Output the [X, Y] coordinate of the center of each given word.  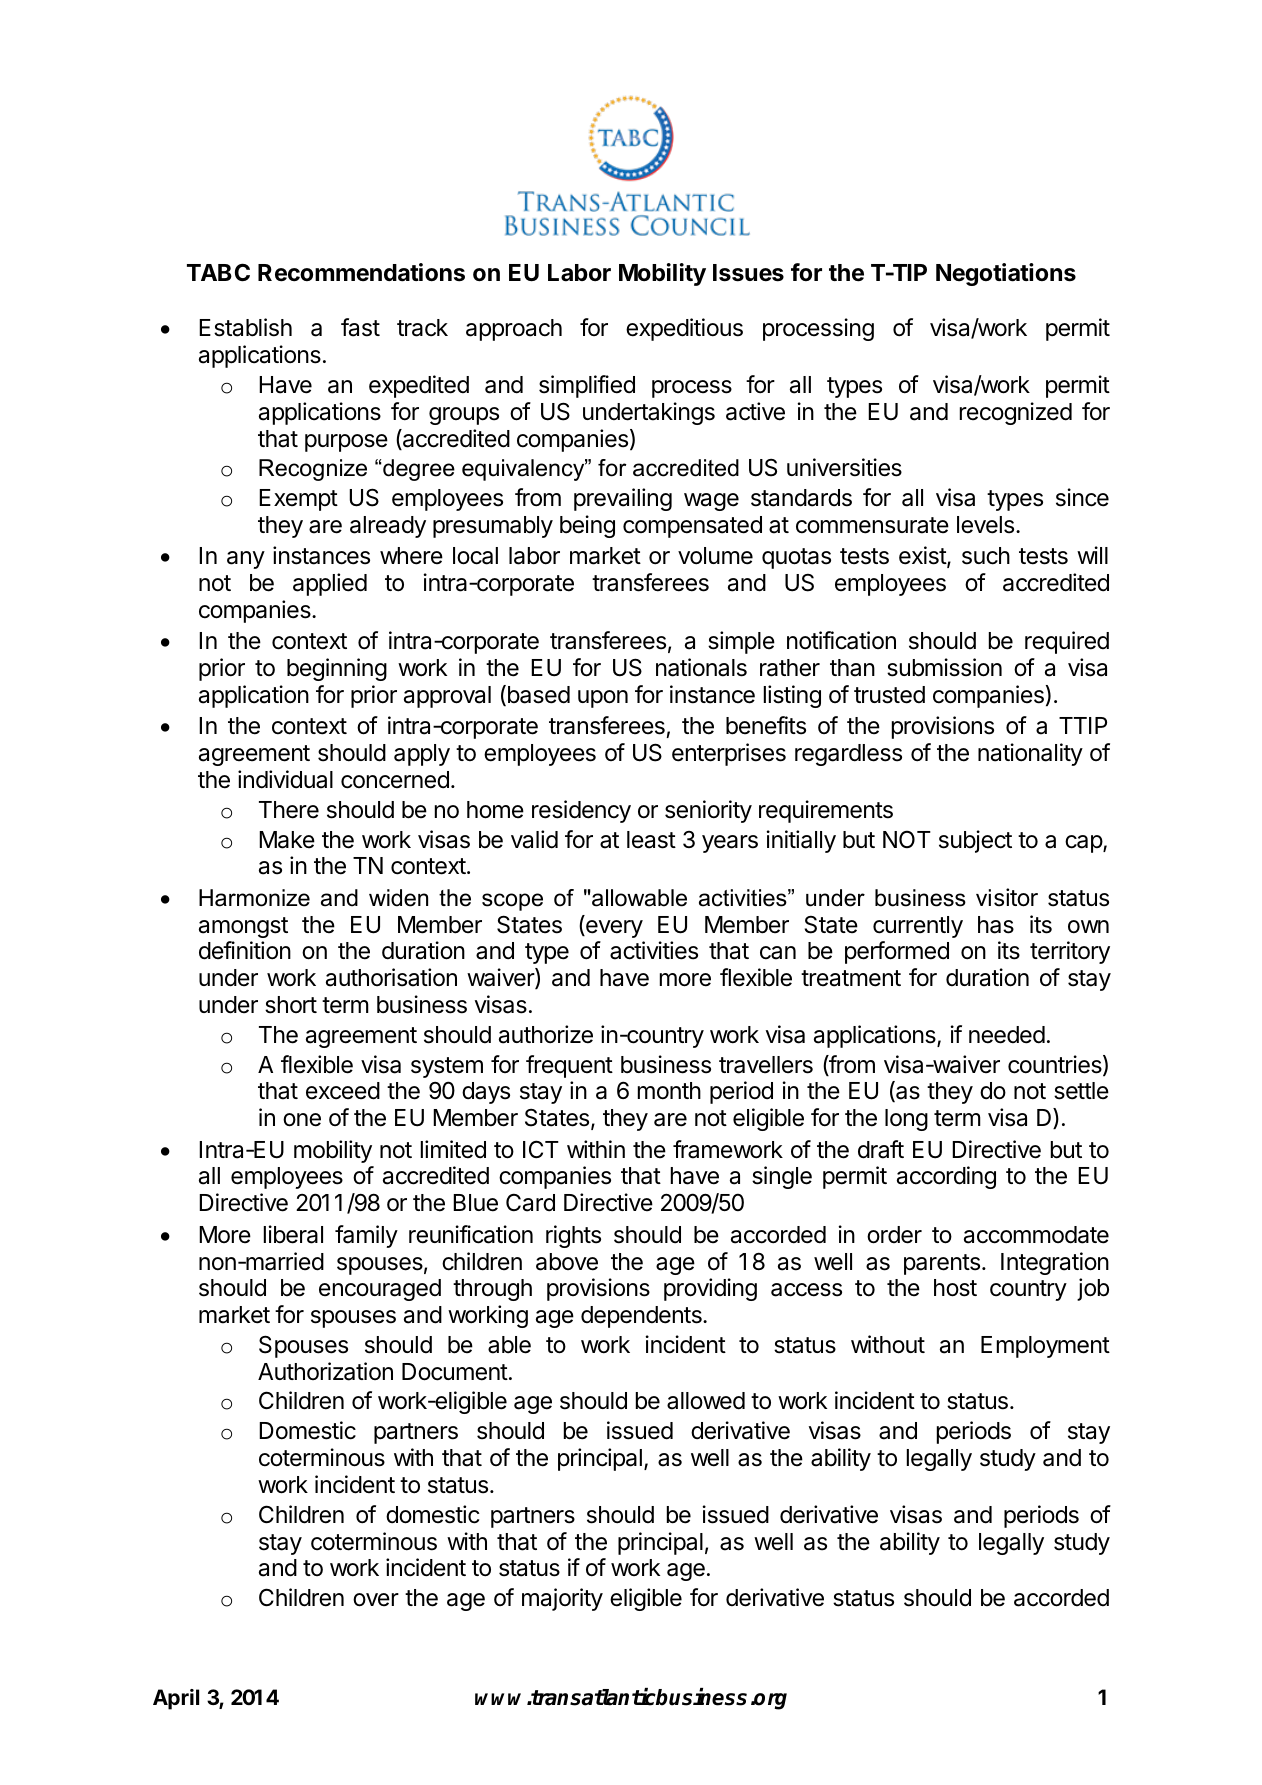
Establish [245, 327]
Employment [1045, 1347]
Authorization [325, 1371]
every [613, 929]
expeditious [684, 329]
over [376, 1600]
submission [944, 667]
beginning [337, 669]
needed [1007, 1035]
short [291, 1005]
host [955, 1288]
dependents [642, 1317]
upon [603, 699]
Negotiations [1006, 274]
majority [562, 1599]
